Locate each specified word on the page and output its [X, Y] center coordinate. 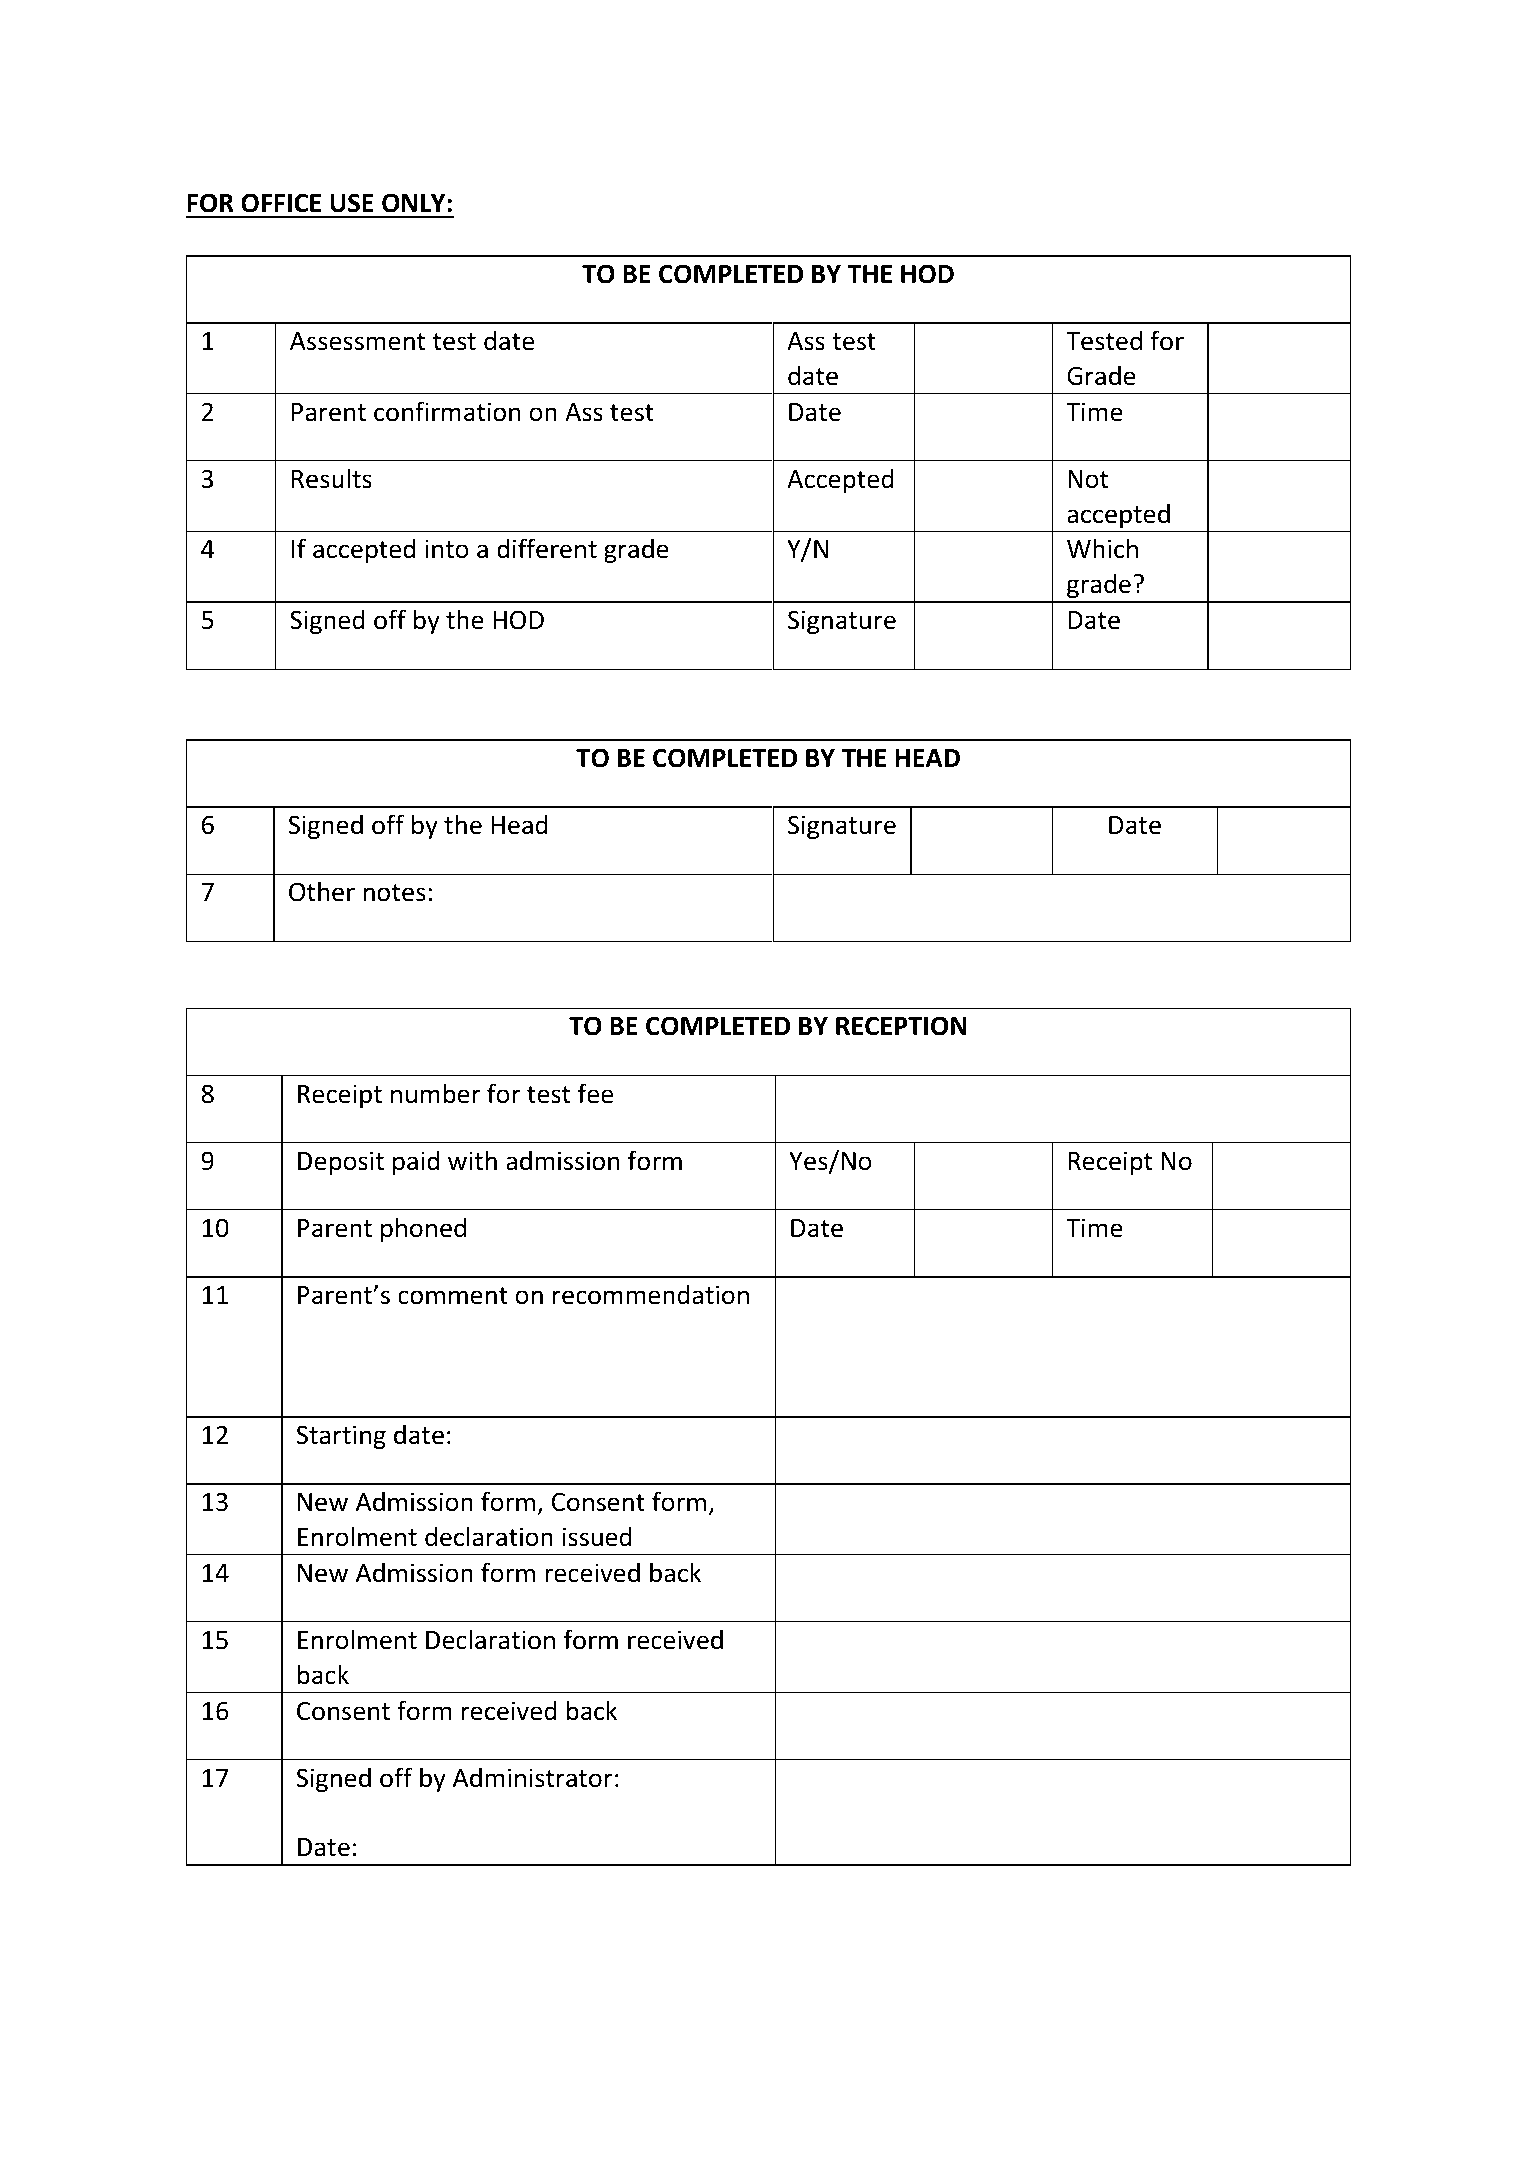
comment [453, 1296]
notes [395, 893]
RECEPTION [901, 1026]
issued [597, 1536]
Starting [341, 1437]
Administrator [533, 1777]
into [447, 549]
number [435, 1093]
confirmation [447, 411]
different [547, 548]
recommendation [651, 1294]
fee [595, 1093]
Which [1102, 548]
